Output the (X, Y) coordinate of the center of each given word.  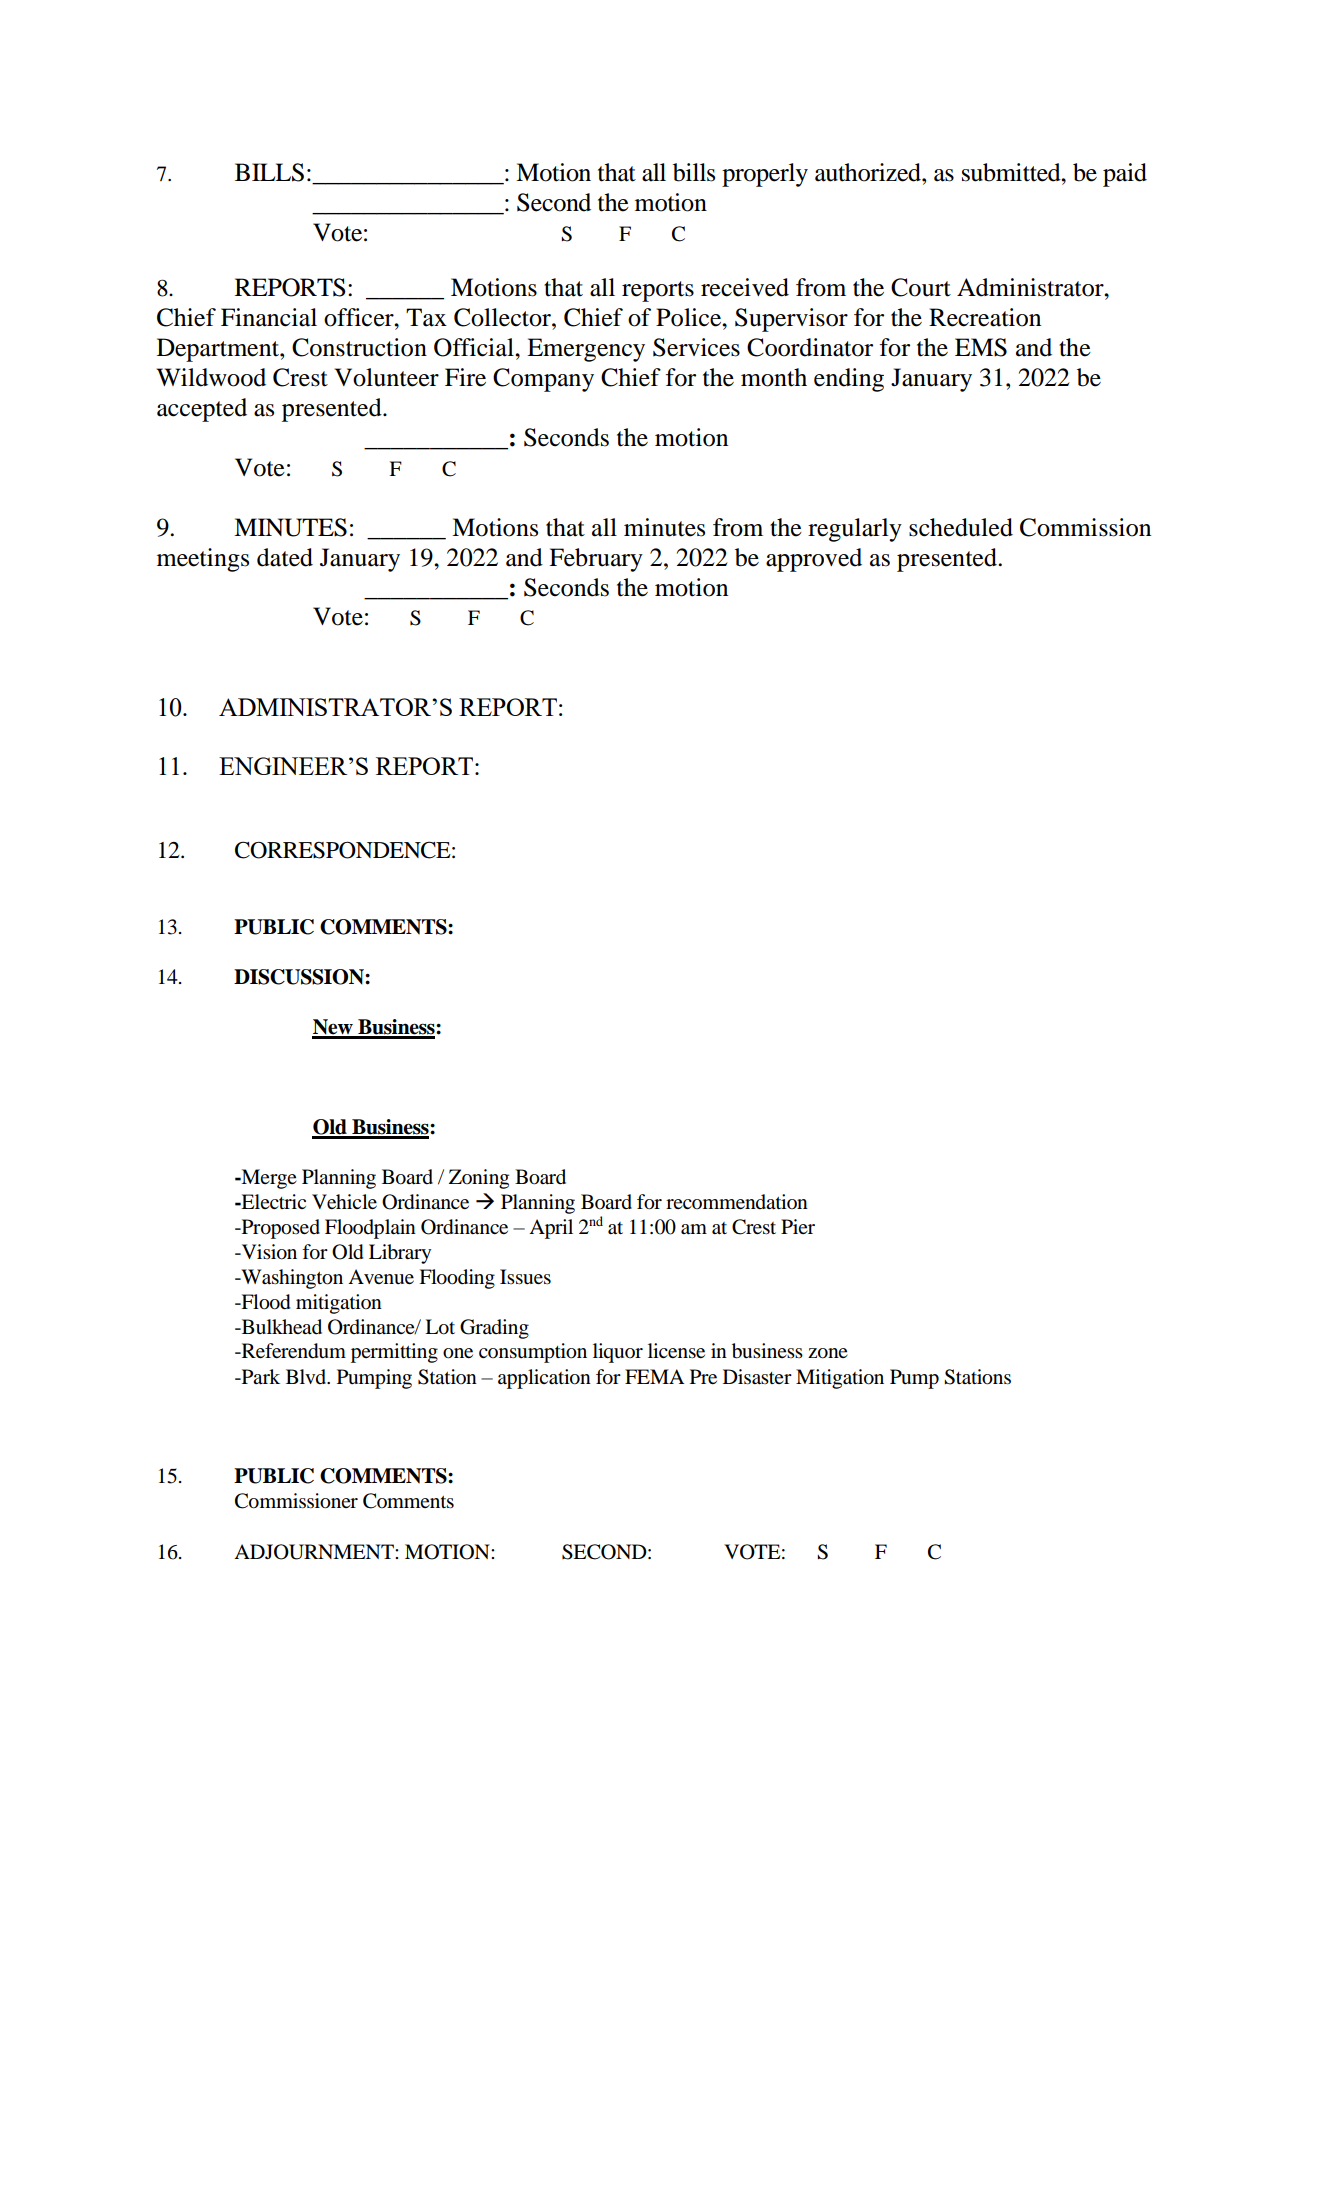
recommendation (737, 1202)
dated (285, 557)
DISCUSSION (300, 977)
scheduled (961, 527)
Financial (269, 317)
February (596, 560)
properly (765, 175)
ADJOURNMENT (315, 1552)
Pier (798, 1226)
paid (1125, 175)
